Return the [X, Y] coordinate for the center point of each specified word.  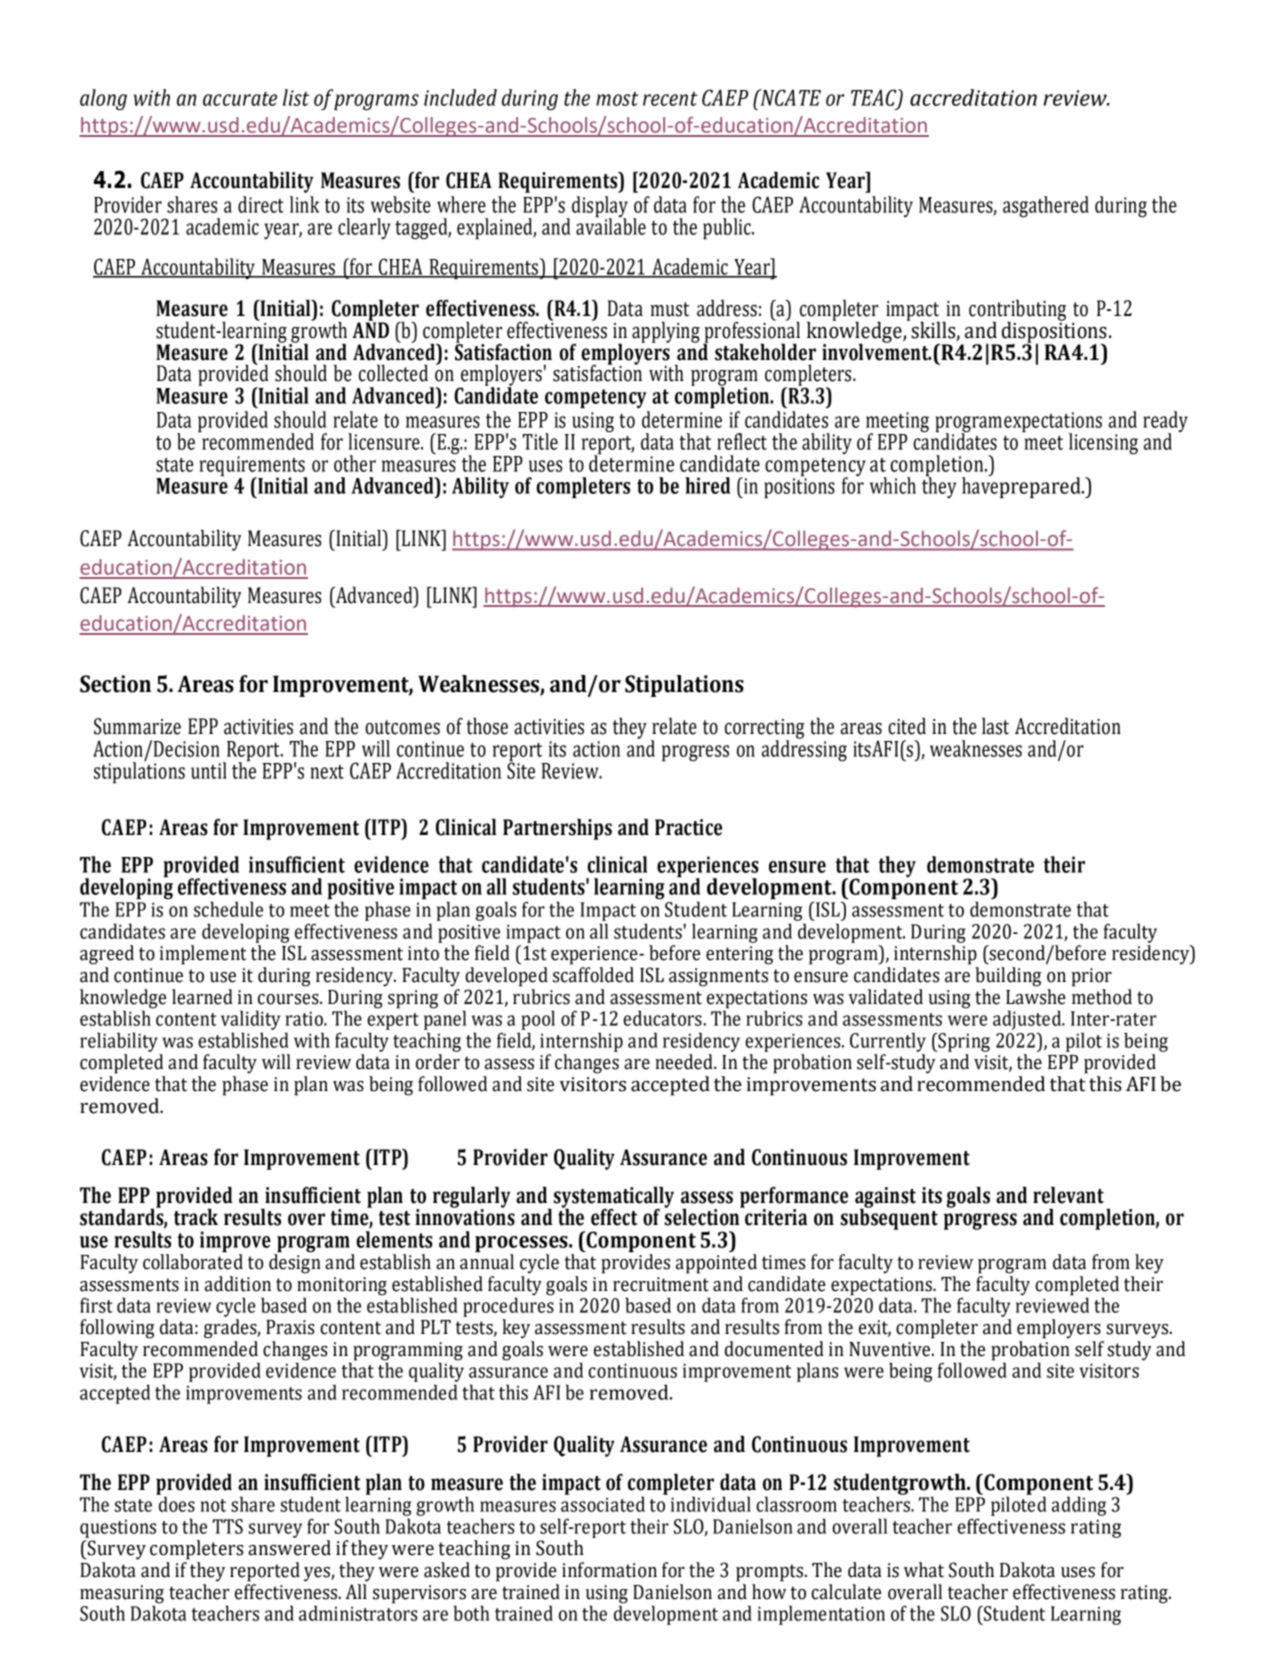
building [1008, 977]
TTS [228, 1526]
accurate [240, 99]
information [609, 1570]
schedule [228, 909]
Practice [688, 827]
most [617, 99]
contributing [1017, 311]
